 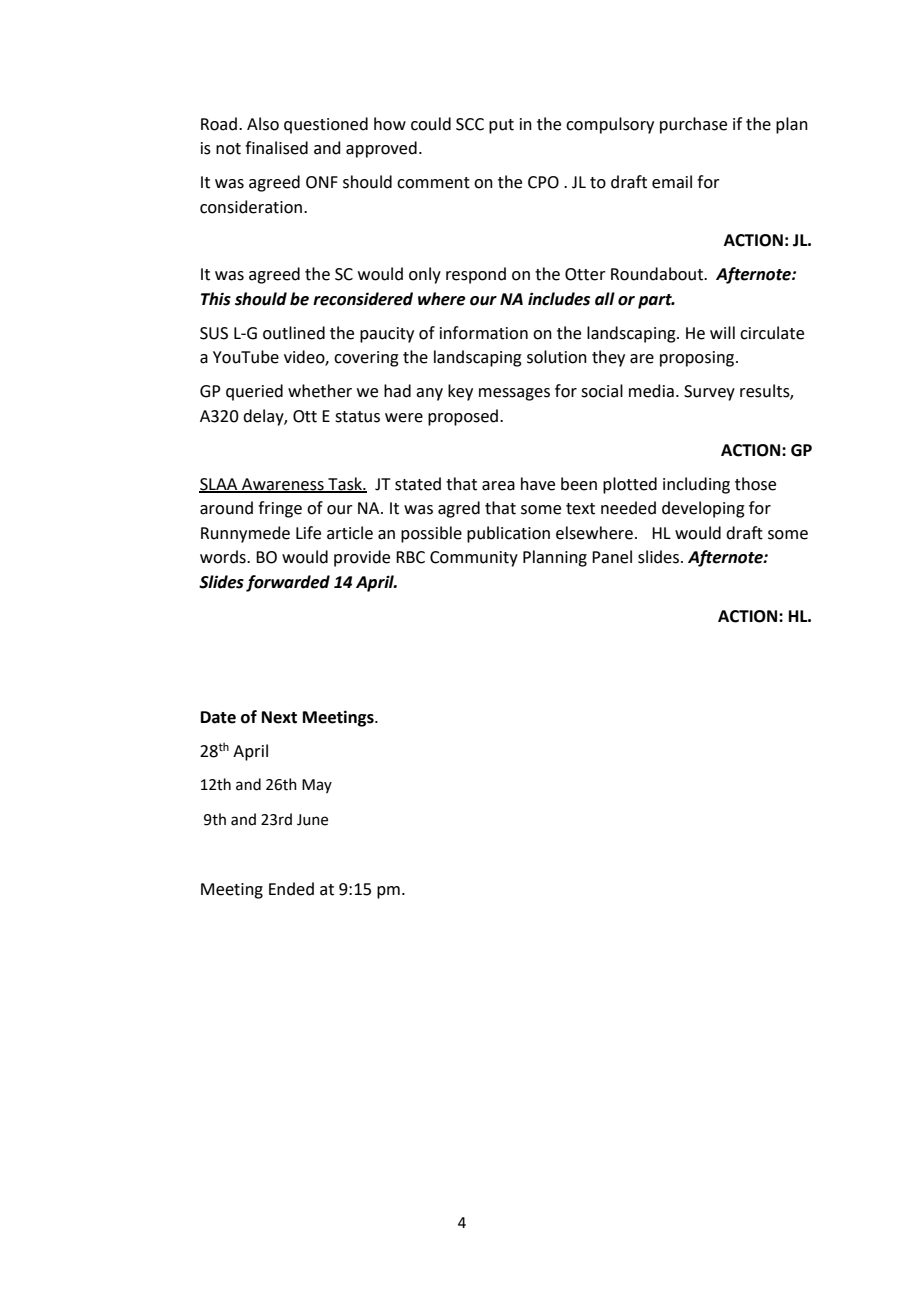 I want to click on purchase, so click(x=693, y=125).
